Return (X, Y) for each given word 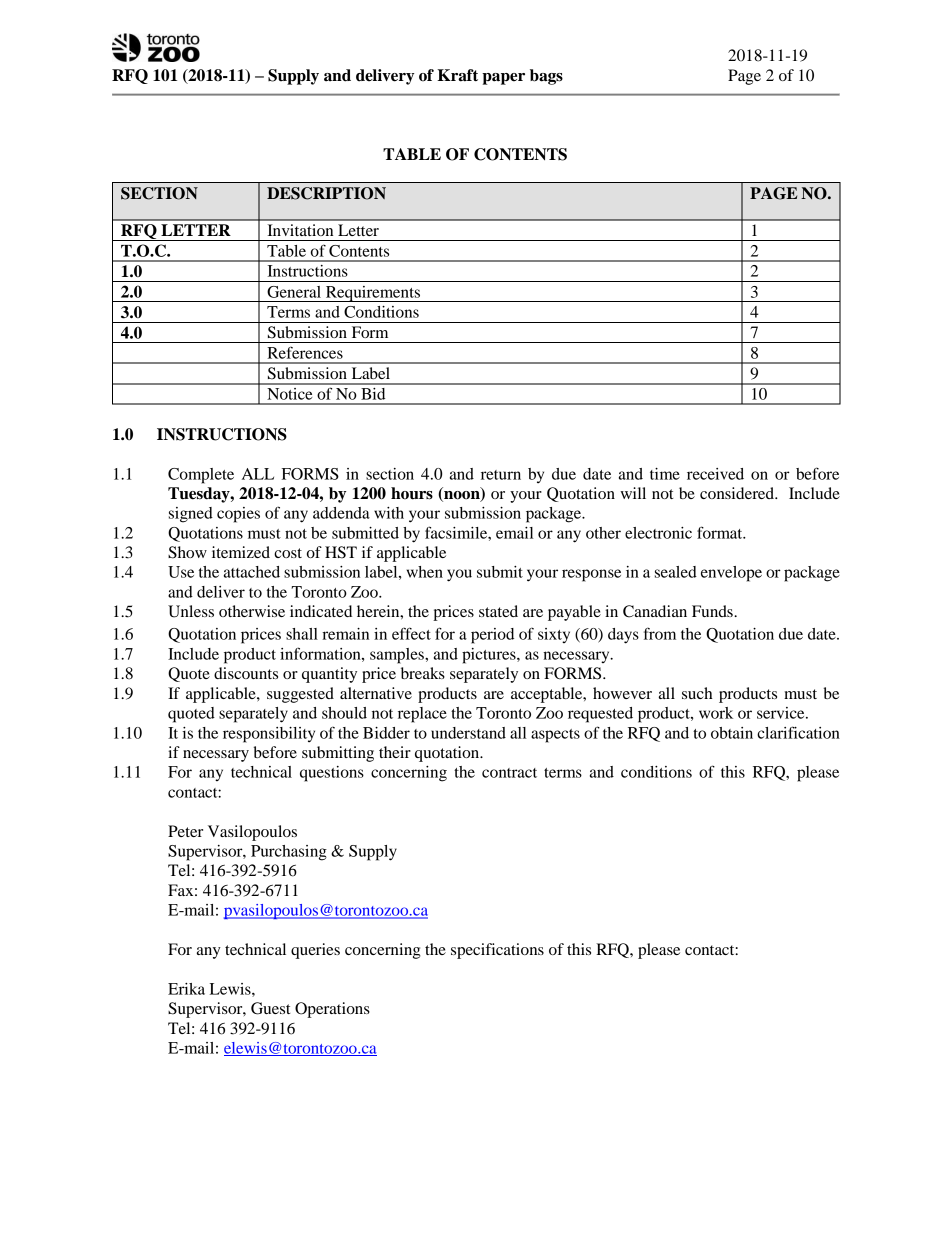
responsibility (269, 735)
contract (509, 773)
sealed (676, 572)
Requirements (373, 294)
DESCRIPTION (326, 193)
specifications (497, 951)
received (715, 474)
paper (503, 79)
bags (546, 77)
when (425, 572)
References (305, 352)
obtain (732, 733)
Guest (270, 1008)
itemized (241, 552)
